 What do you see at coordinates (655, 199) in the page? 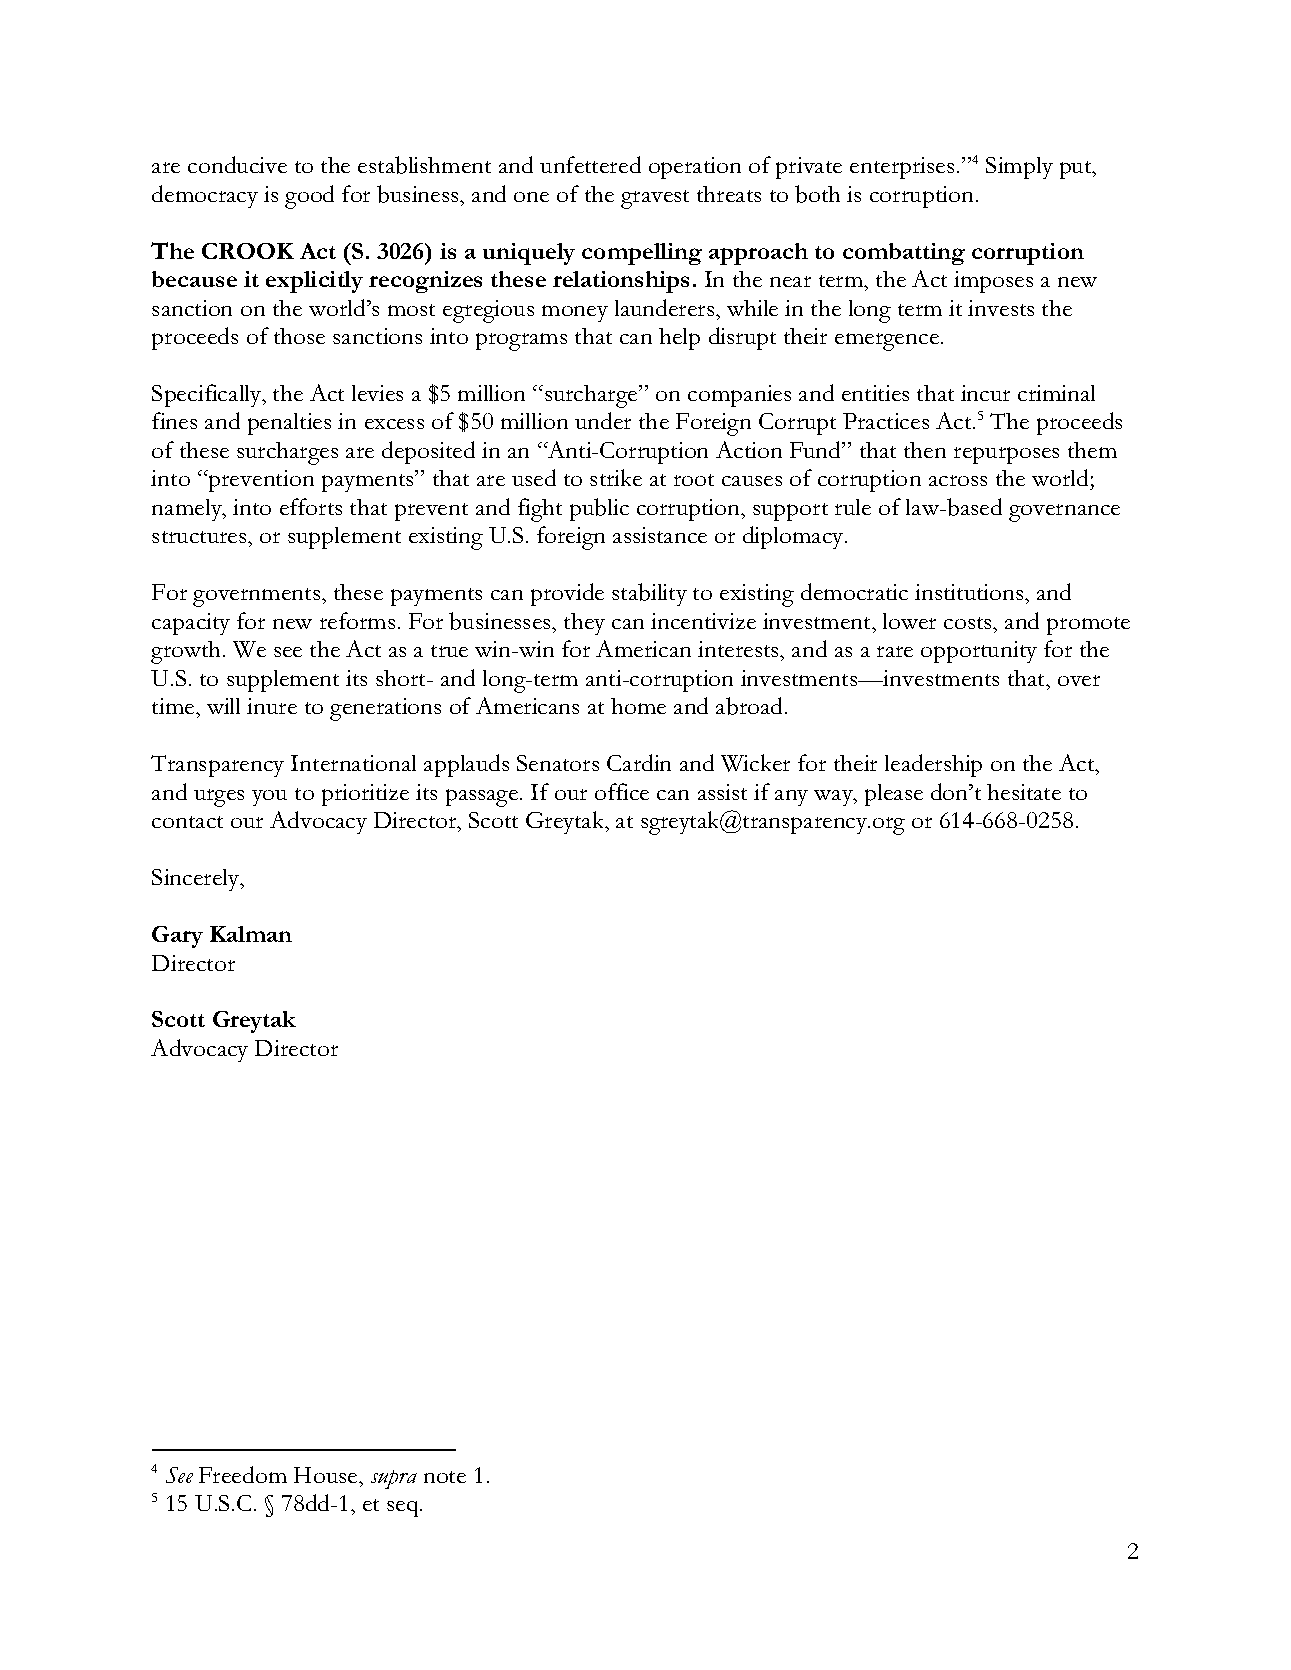
I see `gravest` at bounding box center [655, 199].
